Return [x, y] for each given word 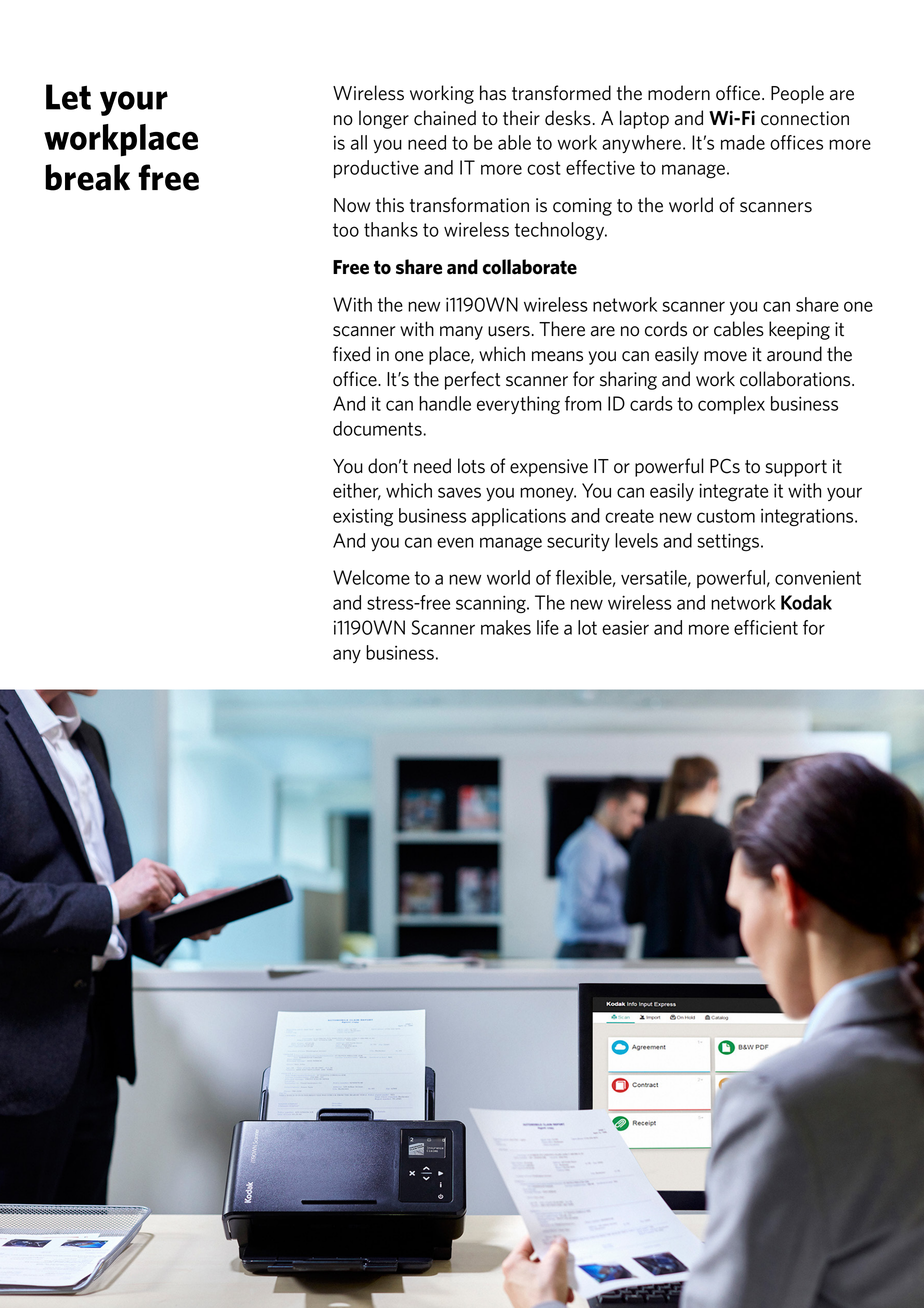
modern [679, 93]
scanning [492, 604]
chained [445, 118]
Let [68, 97]
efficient [766, 627]
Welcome [371, 577]
